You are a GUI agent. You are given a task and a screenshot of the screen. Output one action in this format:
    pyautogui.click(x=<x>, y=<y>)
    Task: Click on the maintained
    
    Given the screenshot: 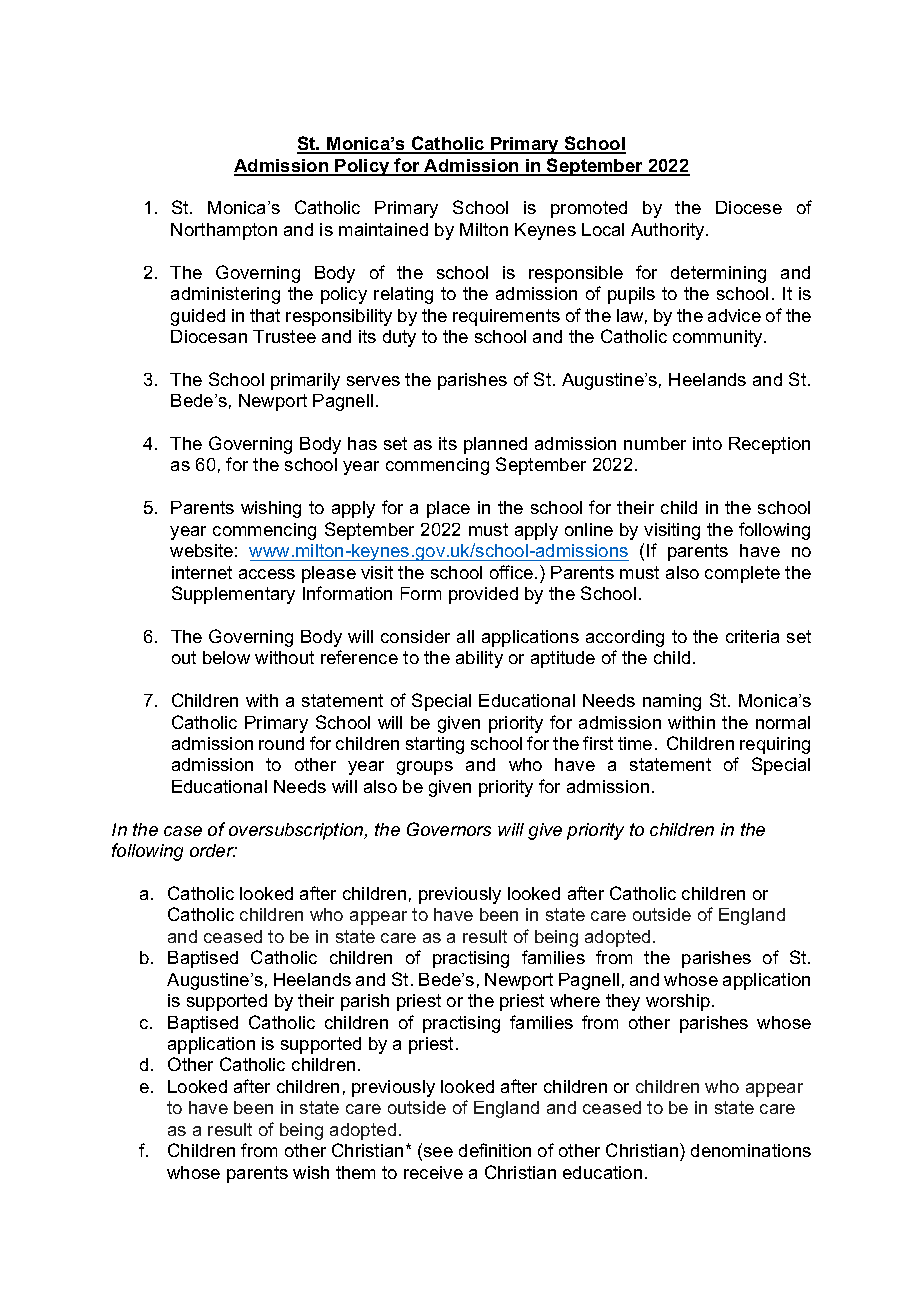 What is the action you would take?
    pyautogui.click(x=383, y=229)
